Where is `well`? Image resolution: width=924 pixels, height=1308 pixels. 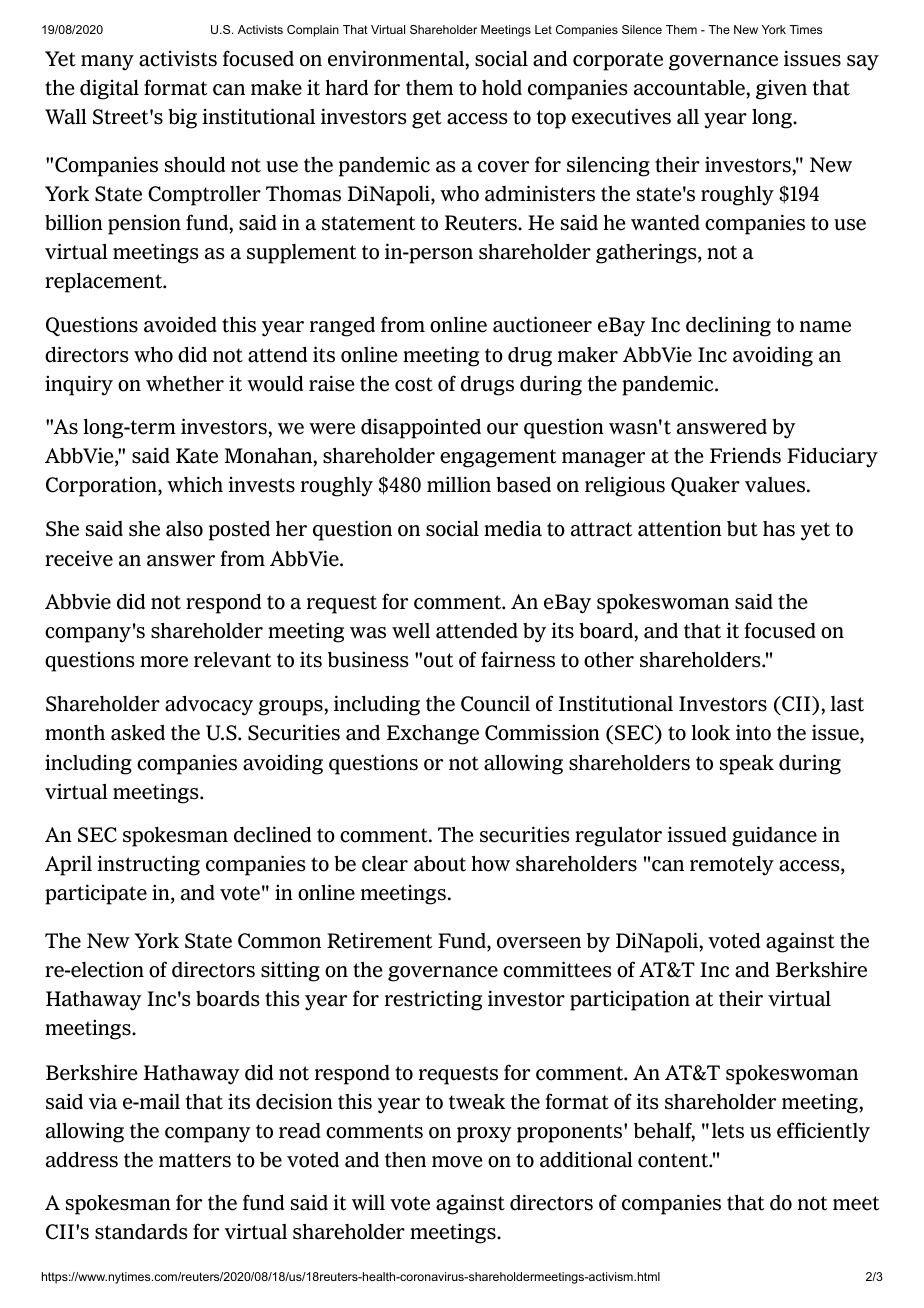 well is located at coordinates (411, 631).
